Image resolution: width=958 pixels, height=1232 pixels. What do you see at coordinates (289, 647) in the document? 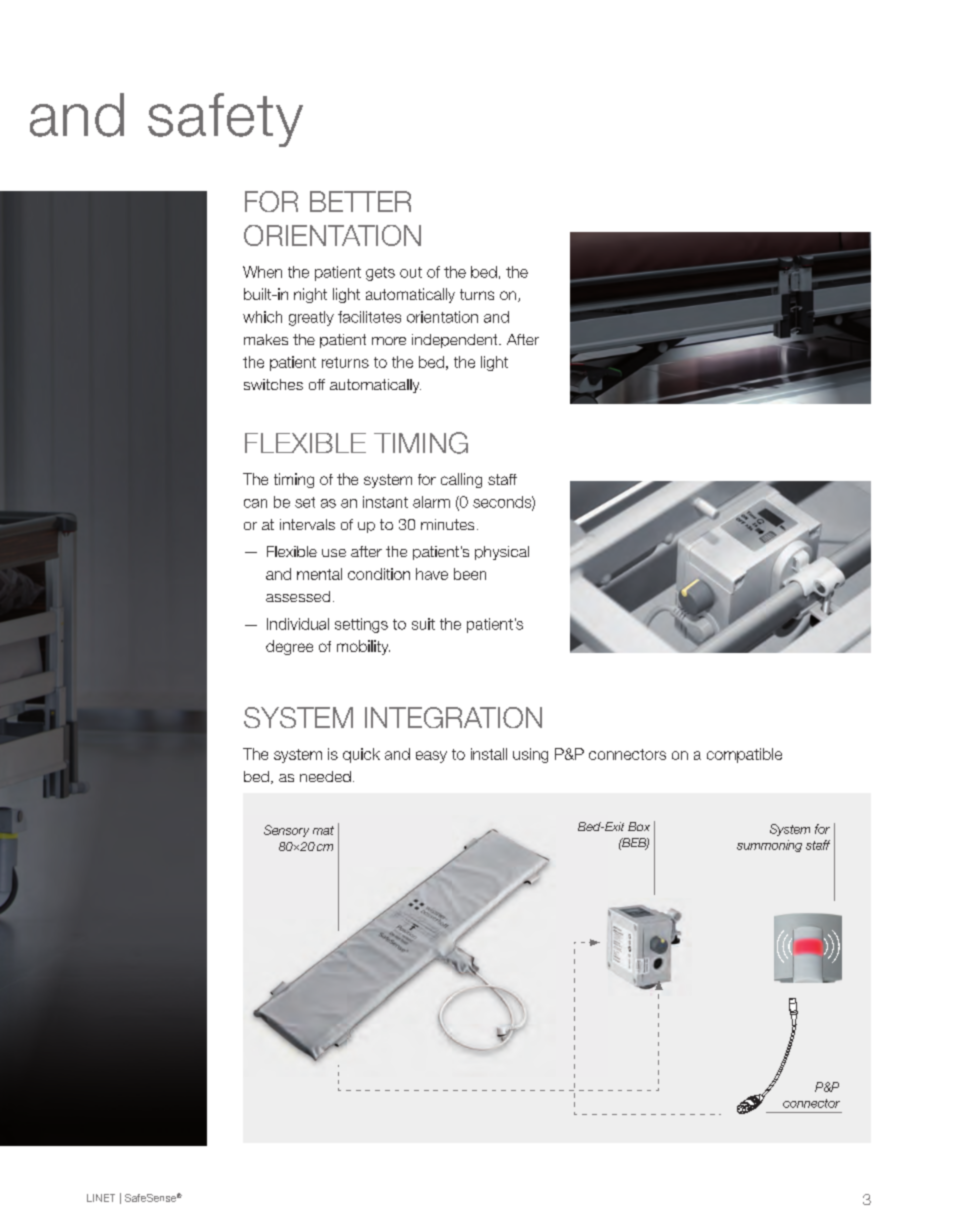
I see `degree` at bounding box center [289, 647].
